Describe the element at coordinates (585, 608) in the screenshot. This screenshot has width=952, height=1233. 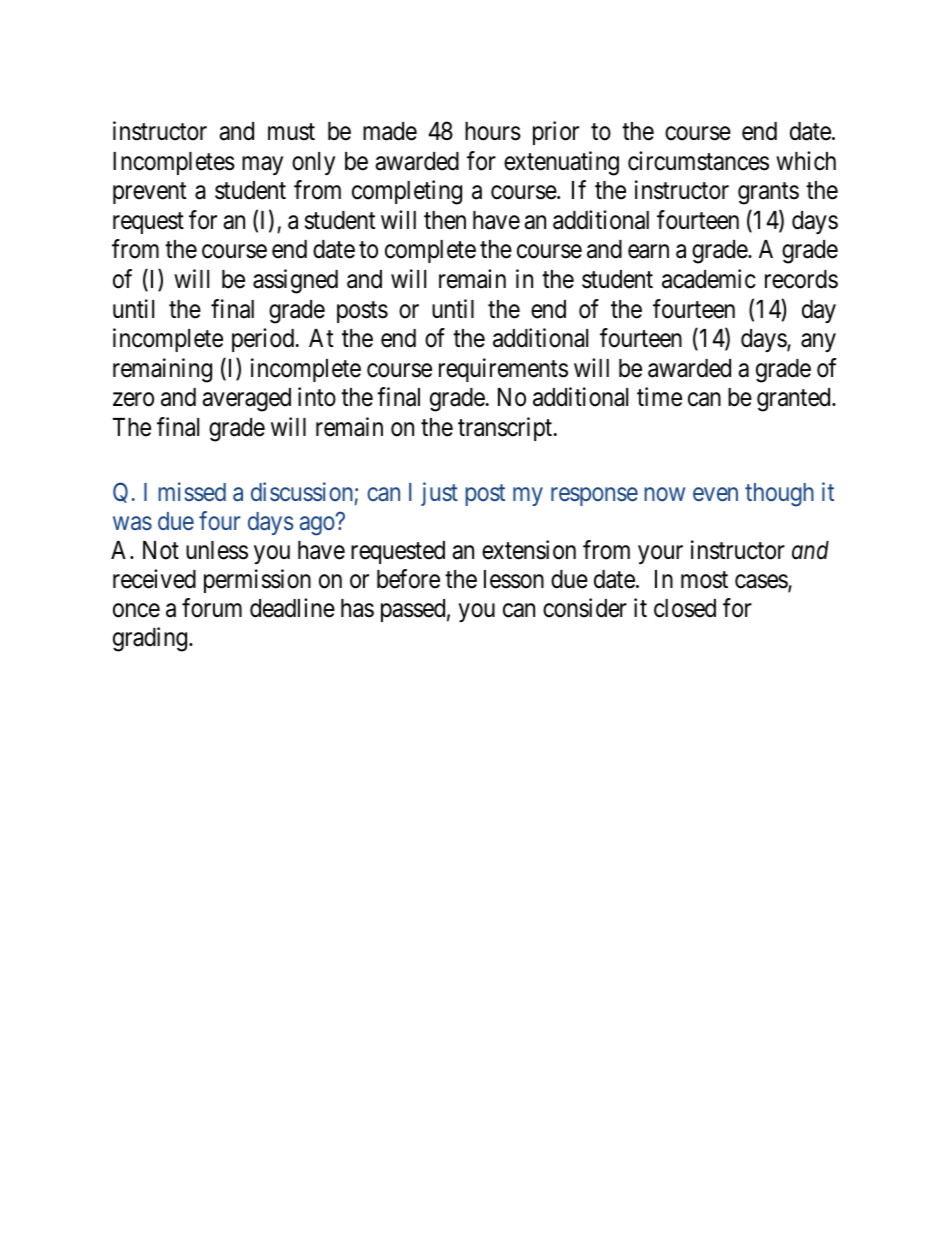
I see `consider` at that location.
